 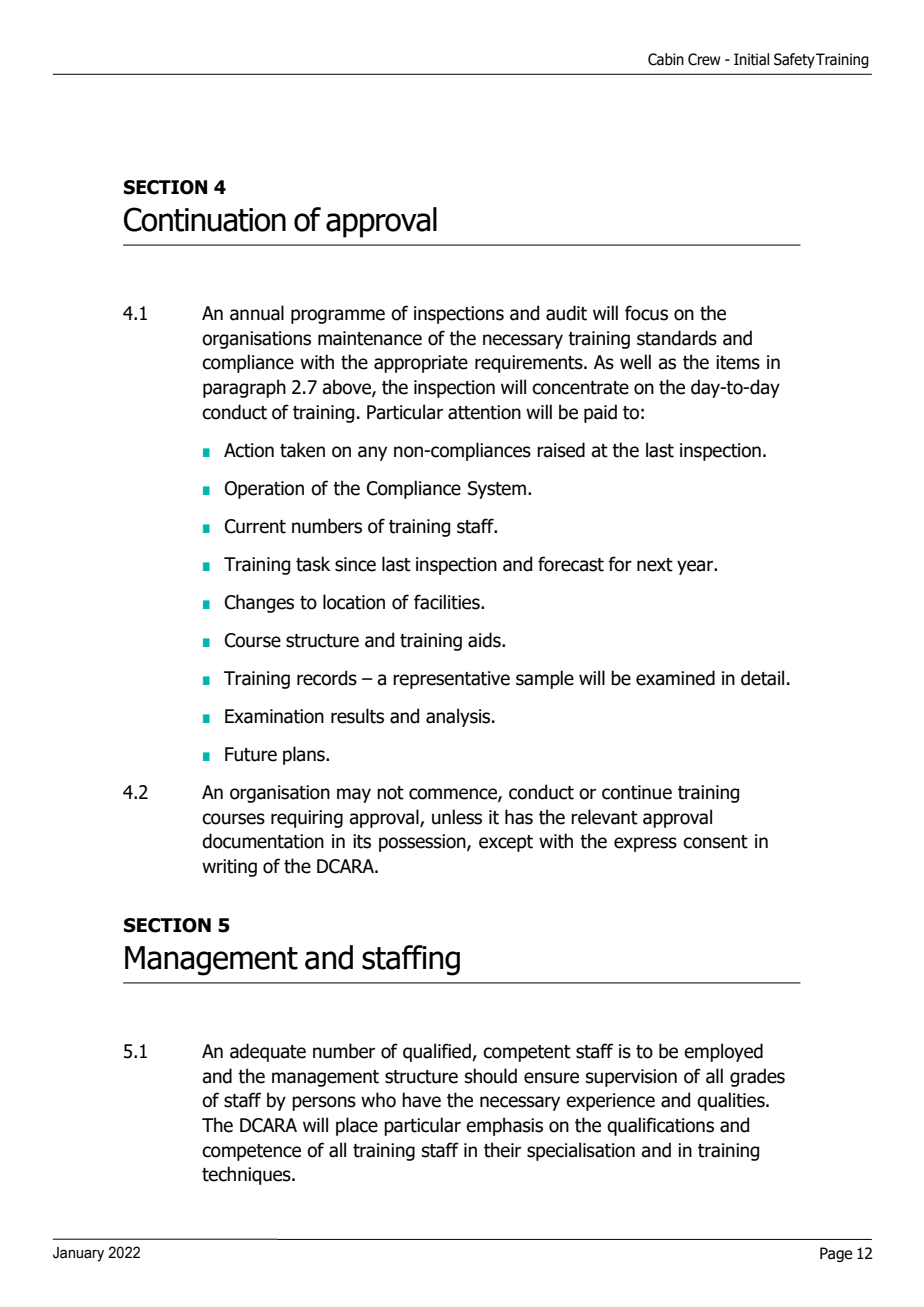 What do you see at coordinates (457, 817) in the screenshot?
I see `unless` at bounding box center [457, 817].
